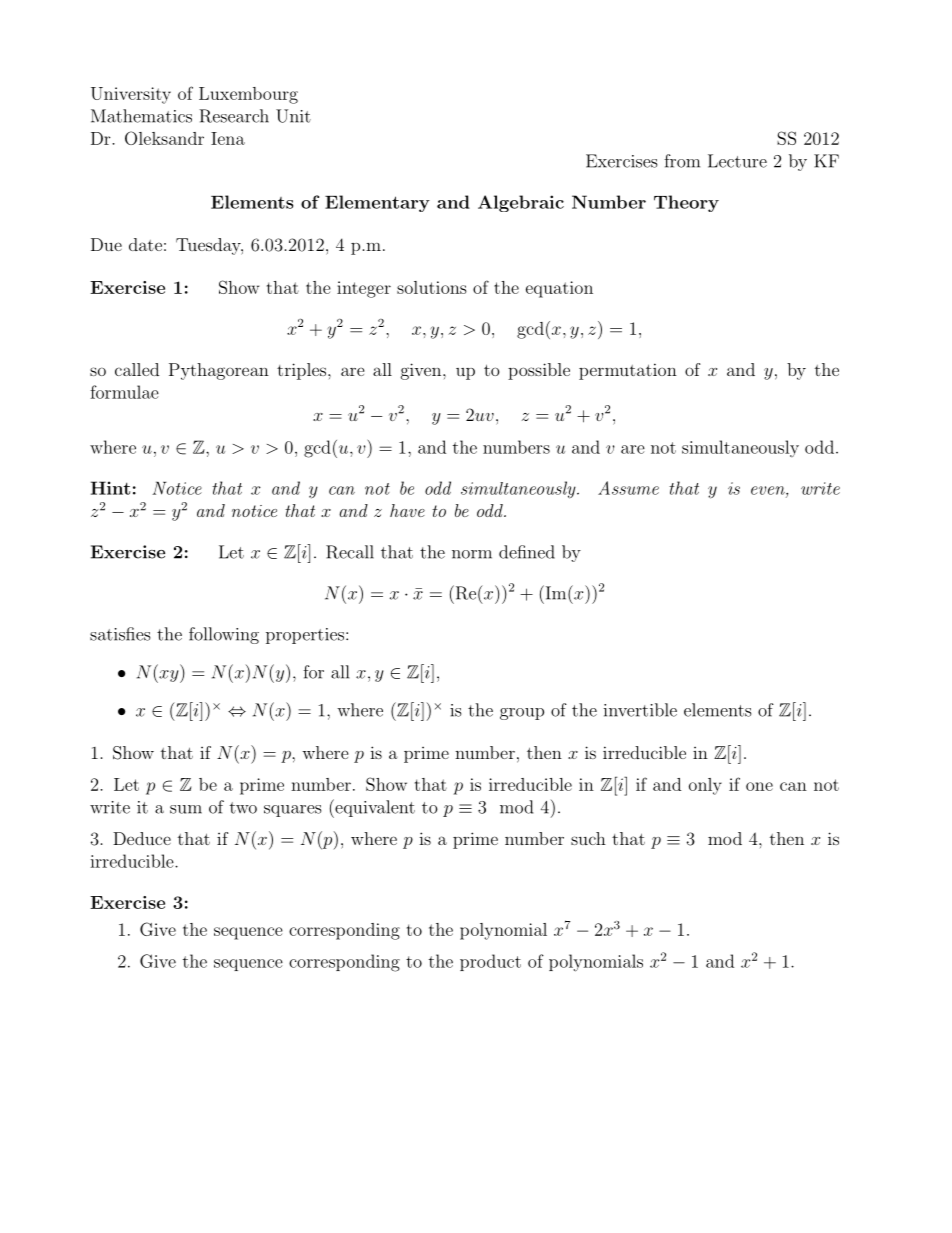 The height and width of the document is (1233, 952). Describe the element at coordinates (224, 635) in the document. I see `following` at that location.
